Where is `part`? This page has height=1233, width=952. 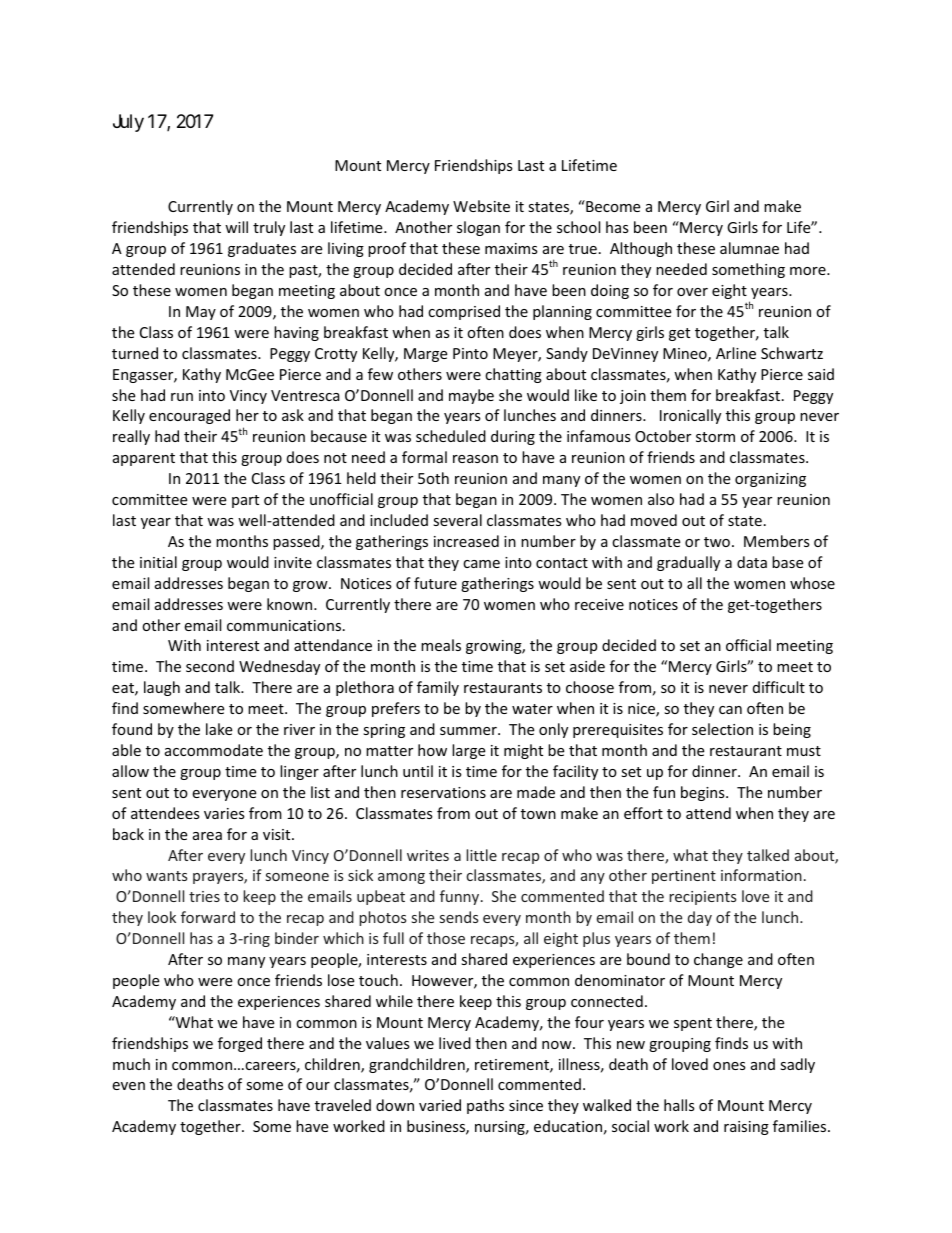
part is located at coordinates (245, 501).
